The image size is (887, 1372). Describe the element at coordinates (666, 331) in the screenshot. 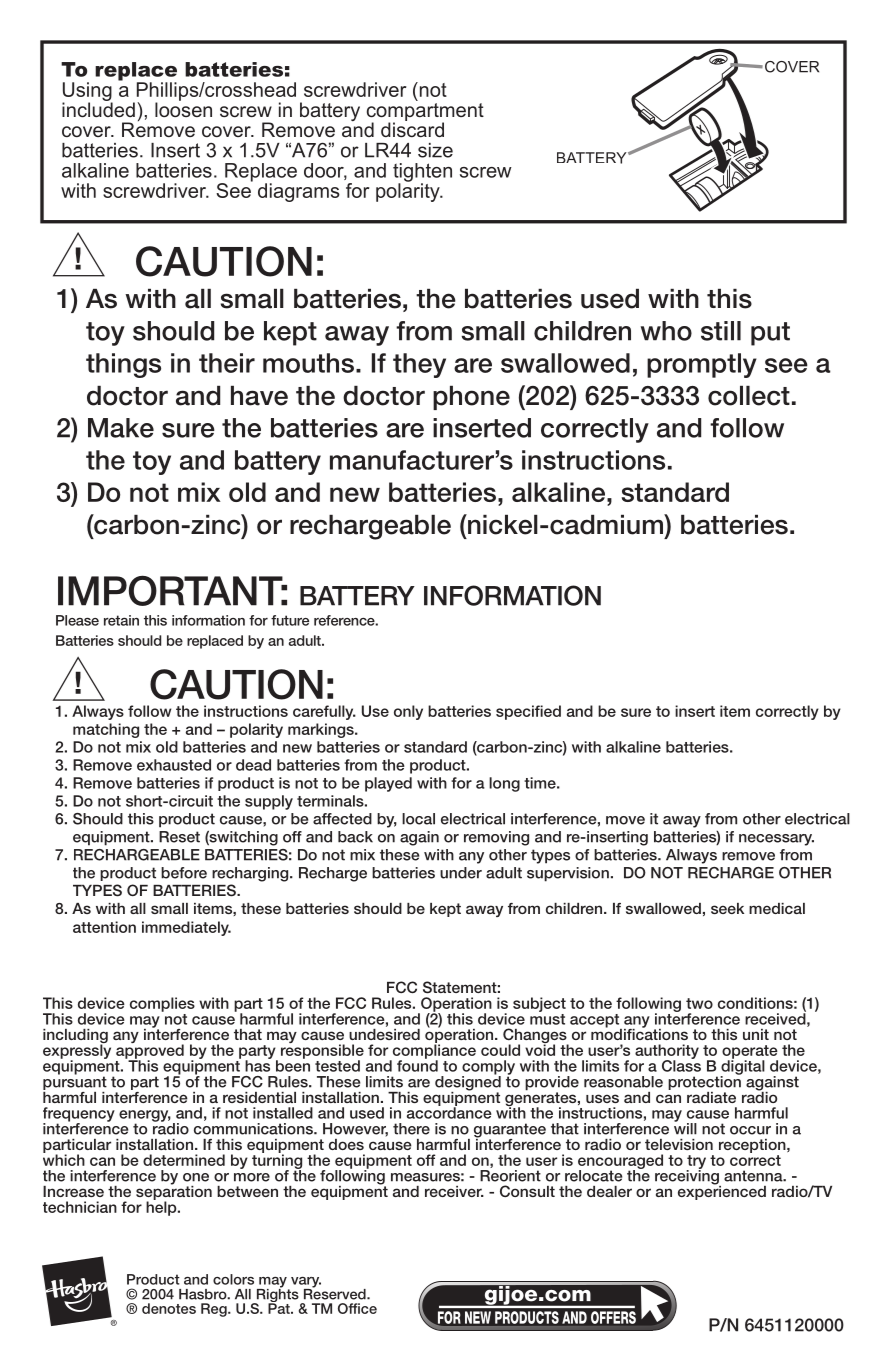

I see `who` at that location.
